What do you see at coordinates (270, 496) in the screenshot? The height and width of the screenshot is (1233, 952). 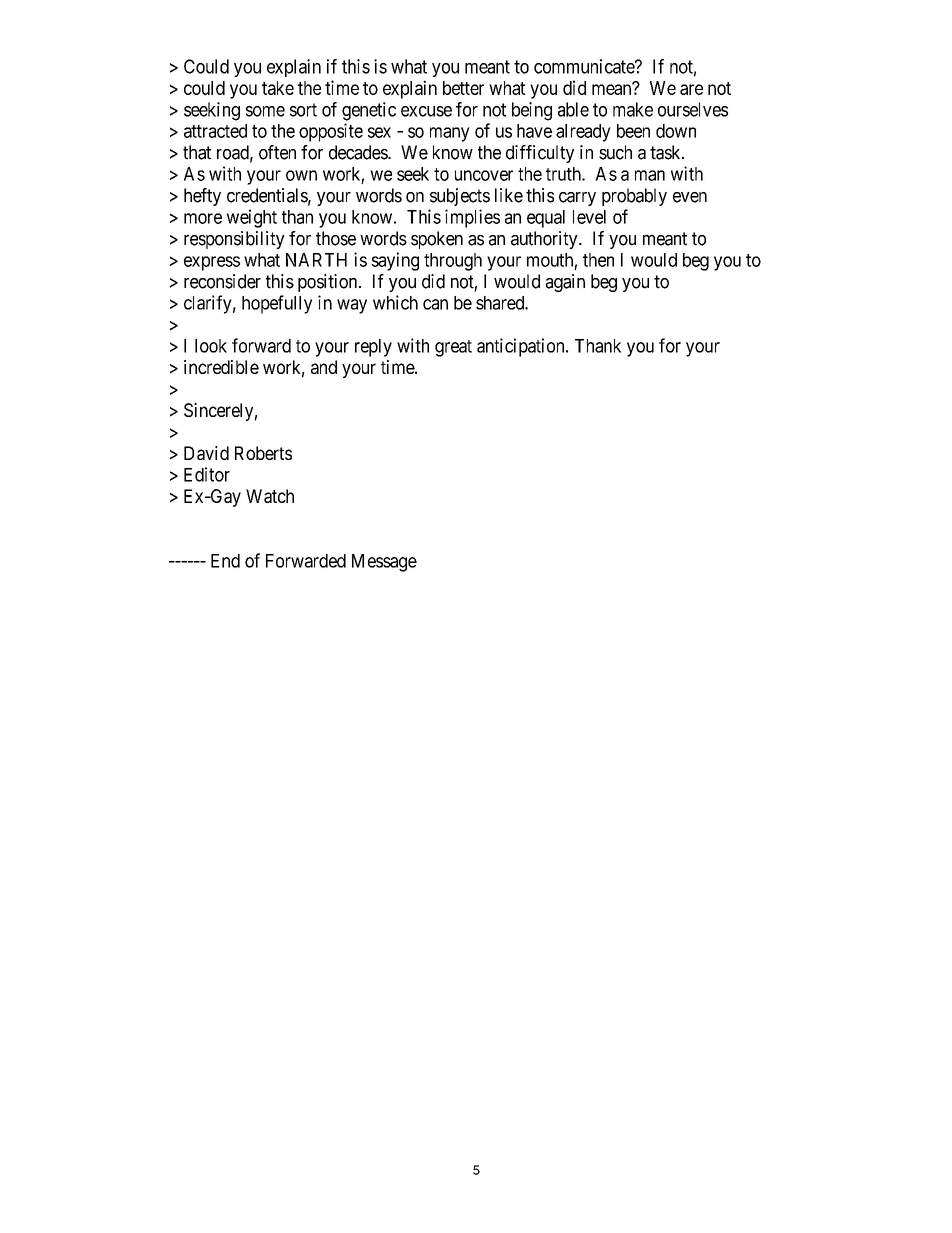 I see `Watch` at bounding box center [270, 496].
